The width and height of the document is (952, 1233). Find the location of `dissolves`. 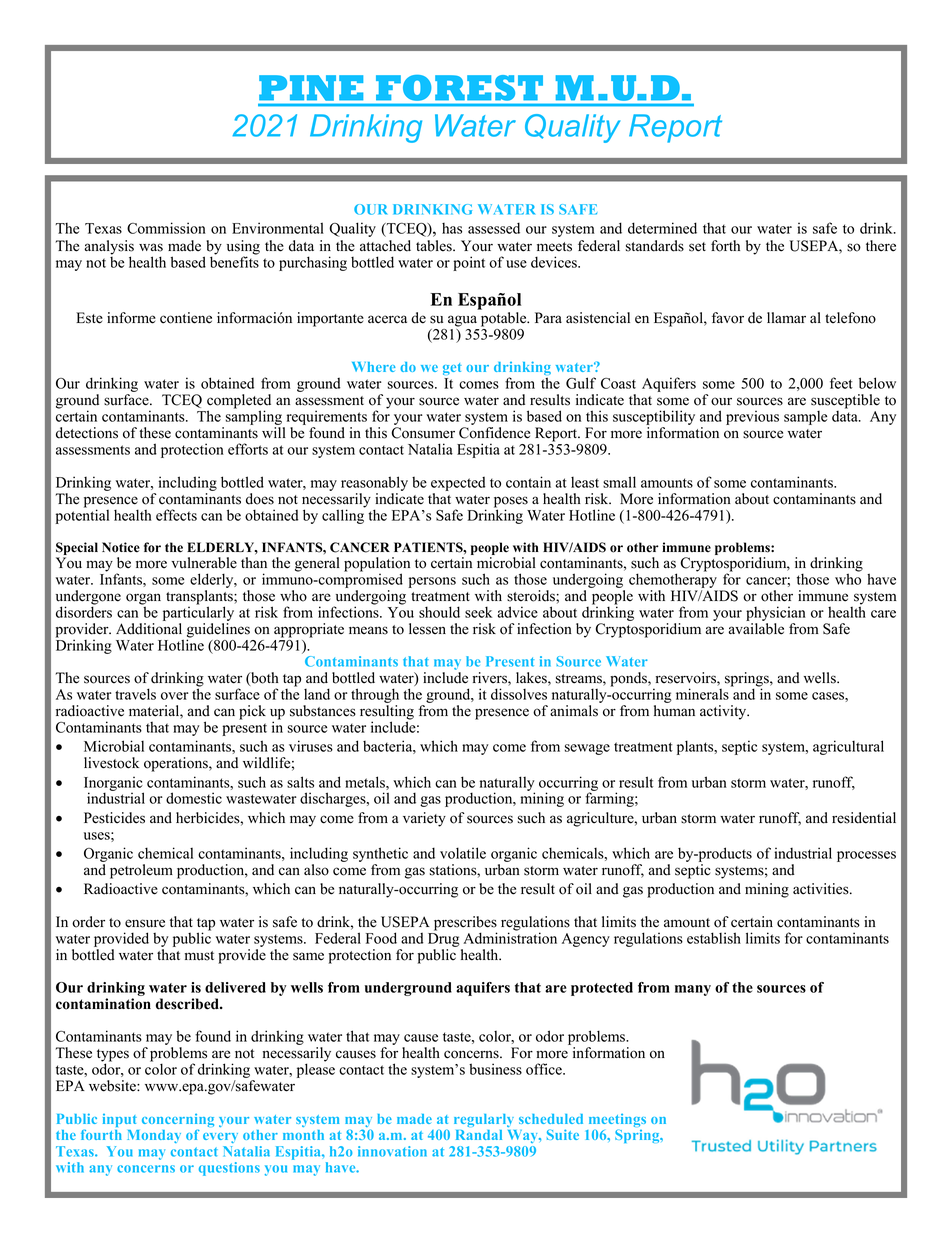

dissolves is located at coordinates (519, 694).
